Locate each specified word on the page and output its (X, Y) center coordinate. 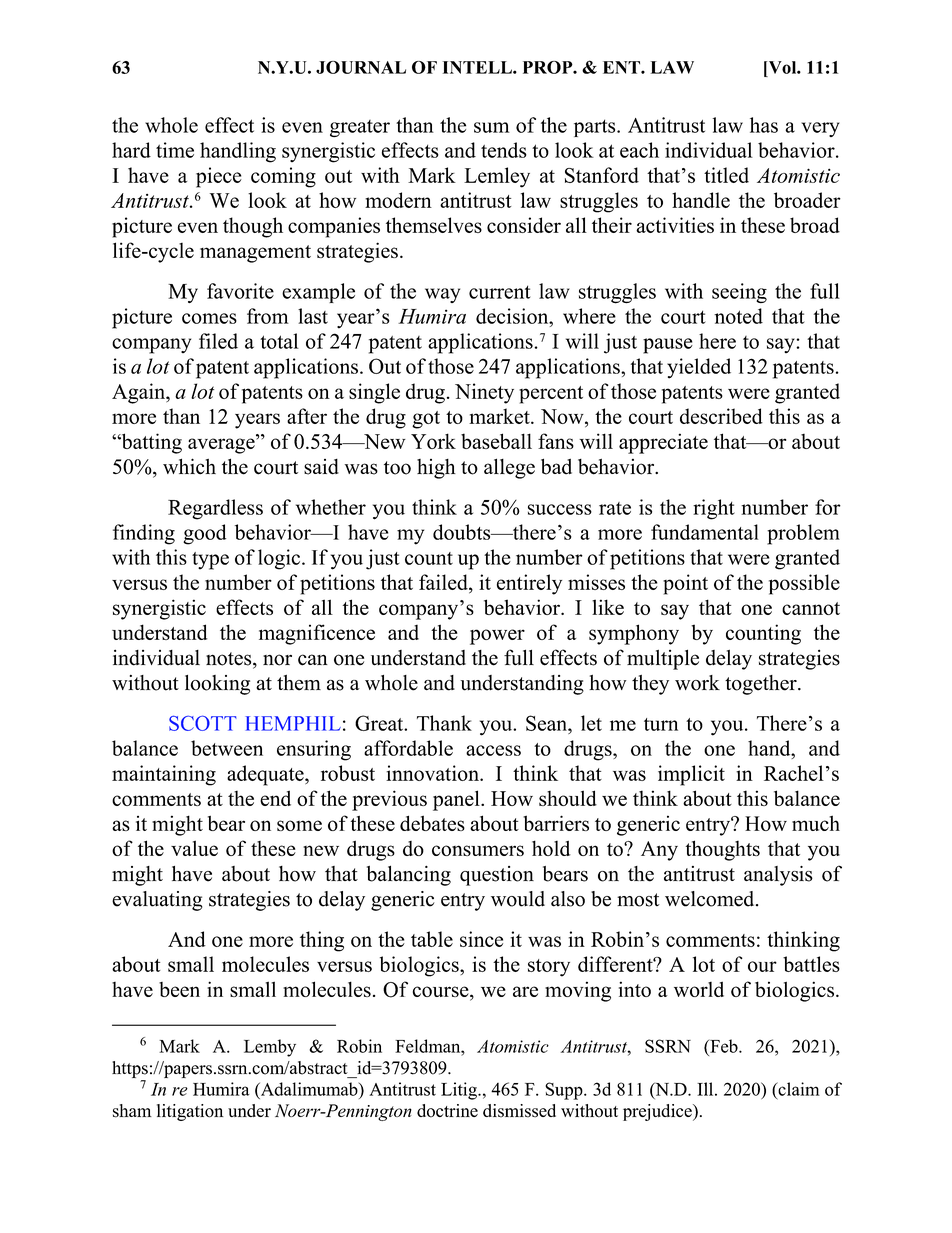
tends (504, 150)
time (175, 150)
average (222, 445)
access (493, 750)
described (721, 416)
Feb (724, 1046)
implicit (691, 775)
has (764, 125)
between (227, 748)
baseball (496, 441)
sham (132, 1111)
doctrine (447, 1111)
